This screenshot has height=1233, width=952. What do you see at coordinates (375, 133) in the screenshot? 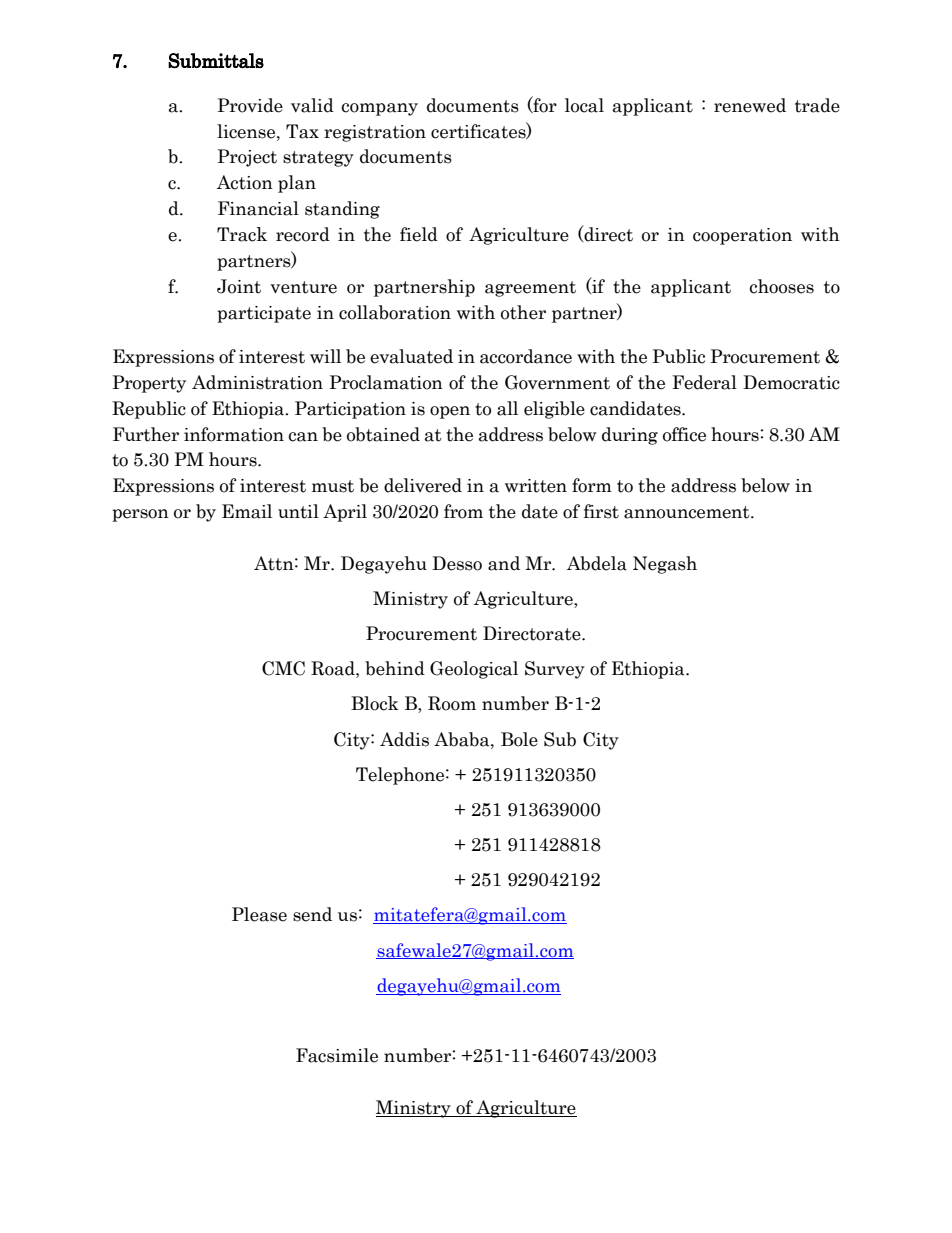
I see `registration` at bounding box center [375, 133].
